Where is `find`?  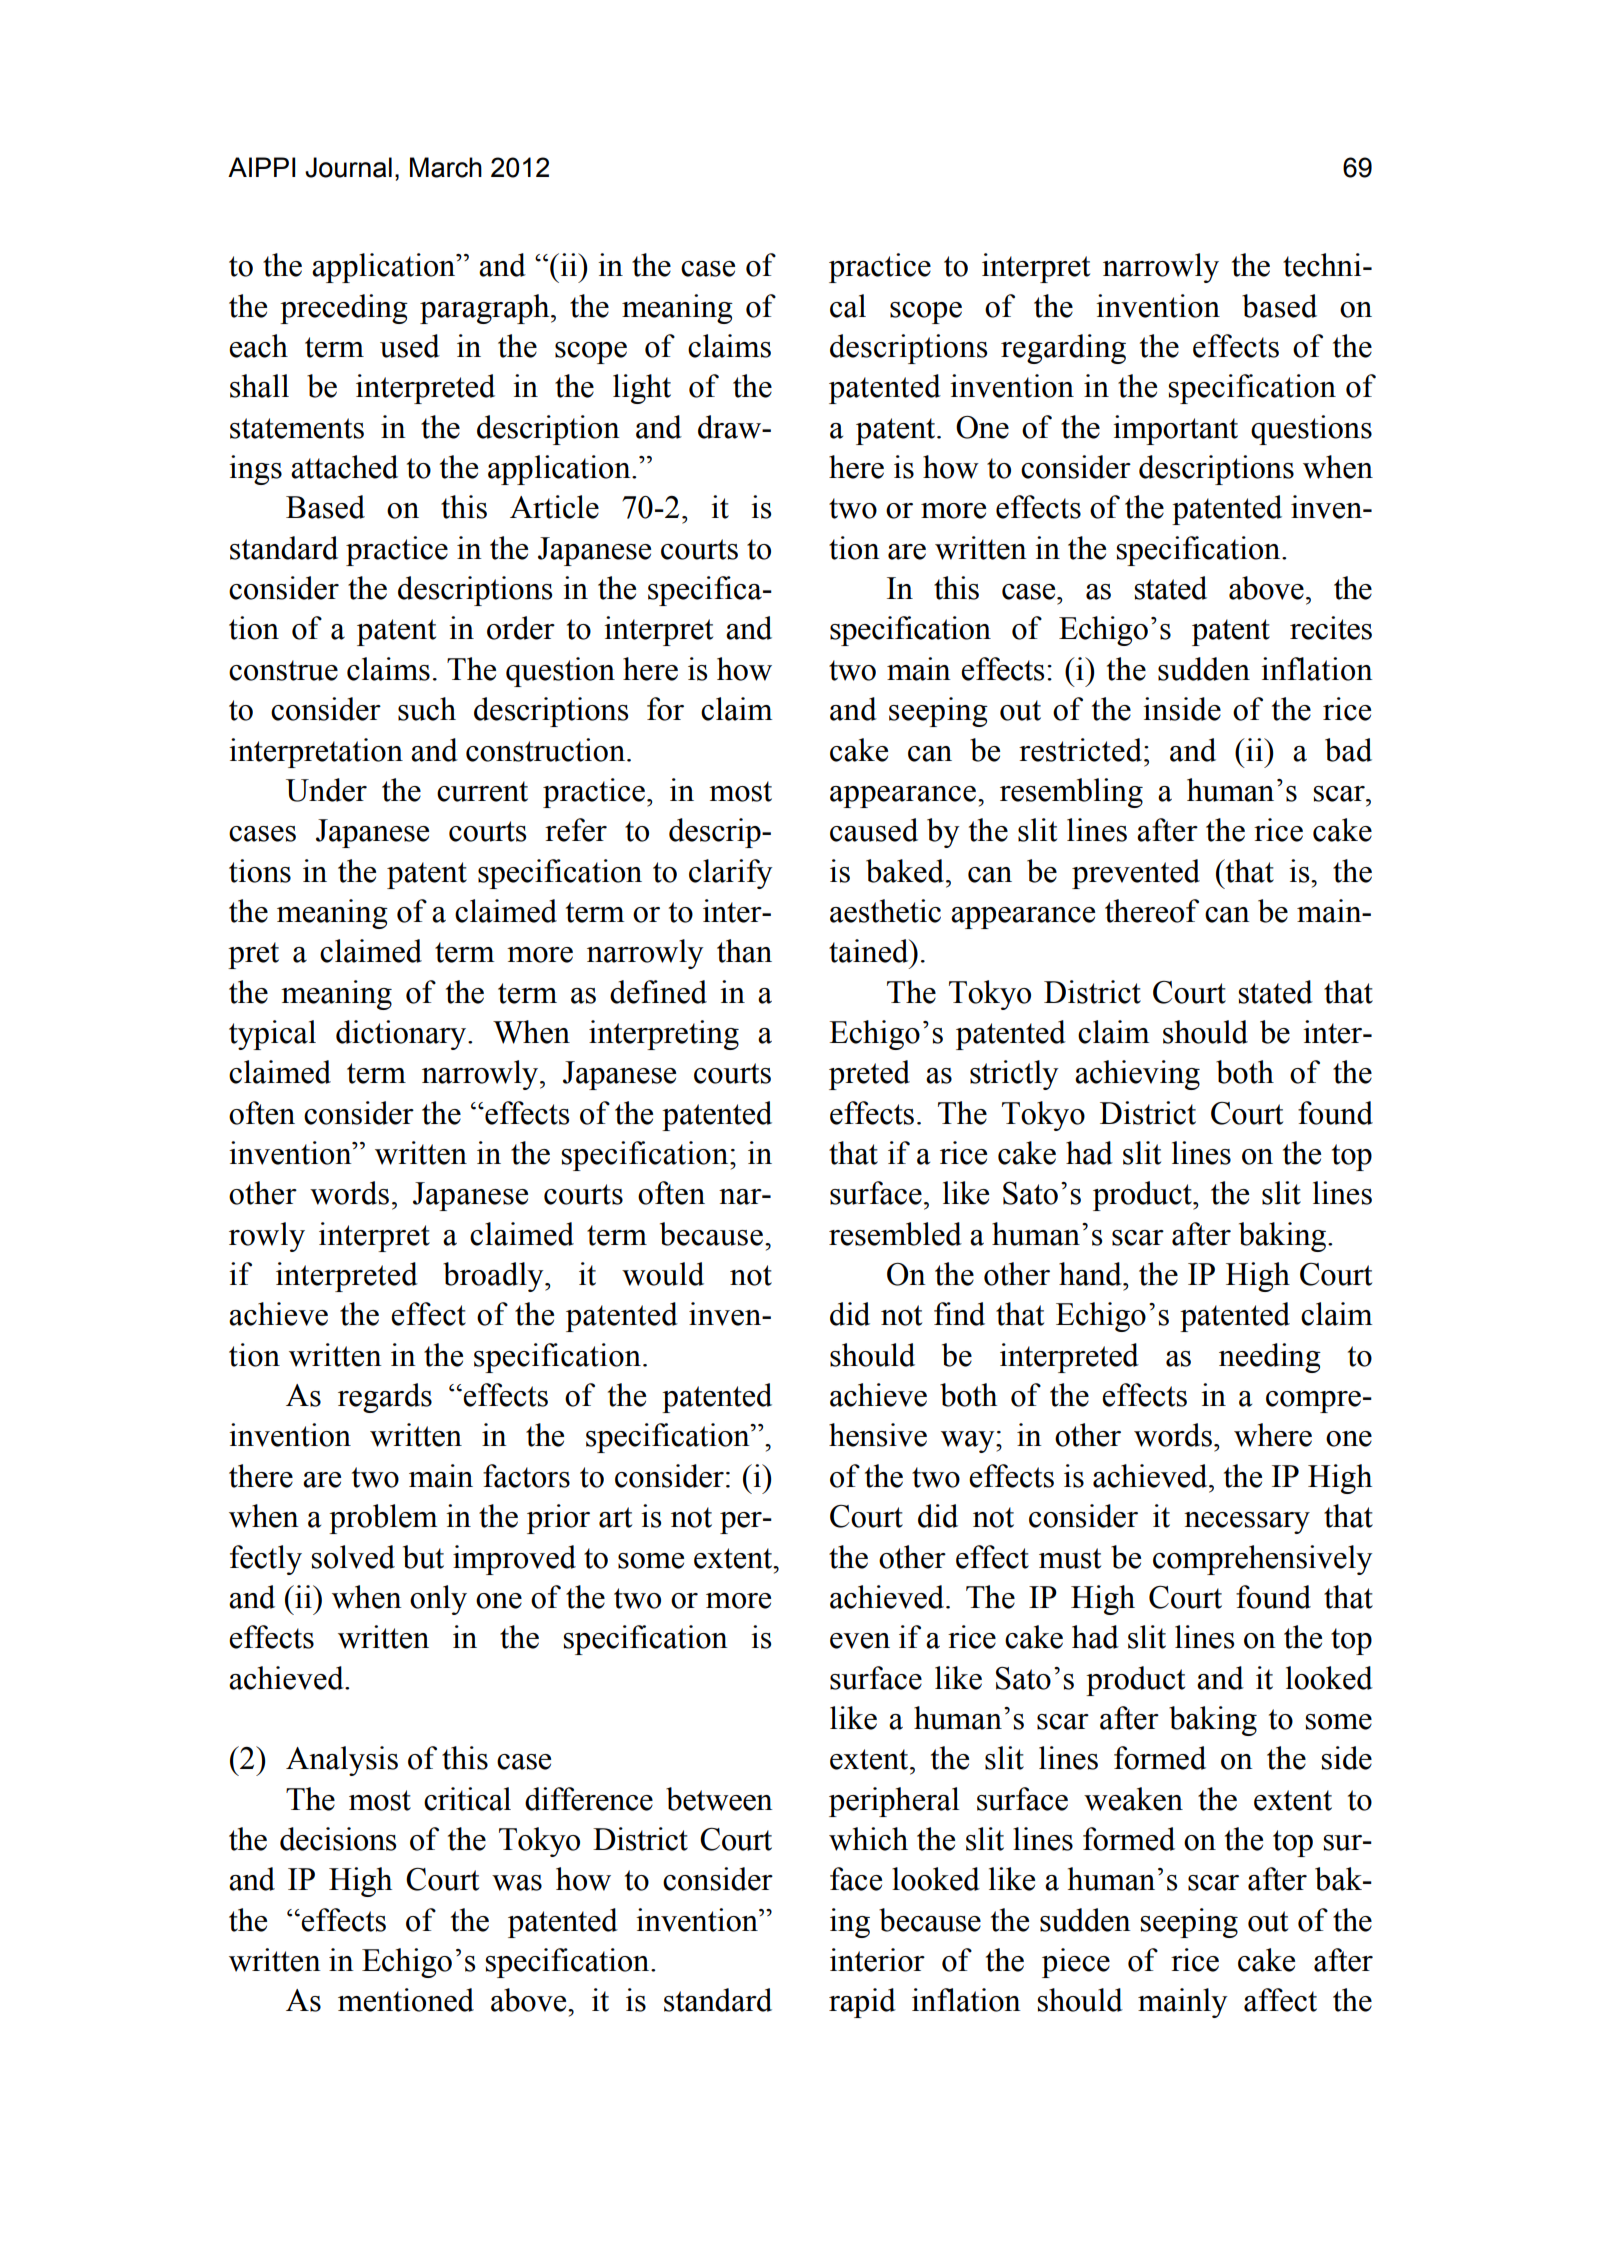
find is located at coordinates (959, 1314).
